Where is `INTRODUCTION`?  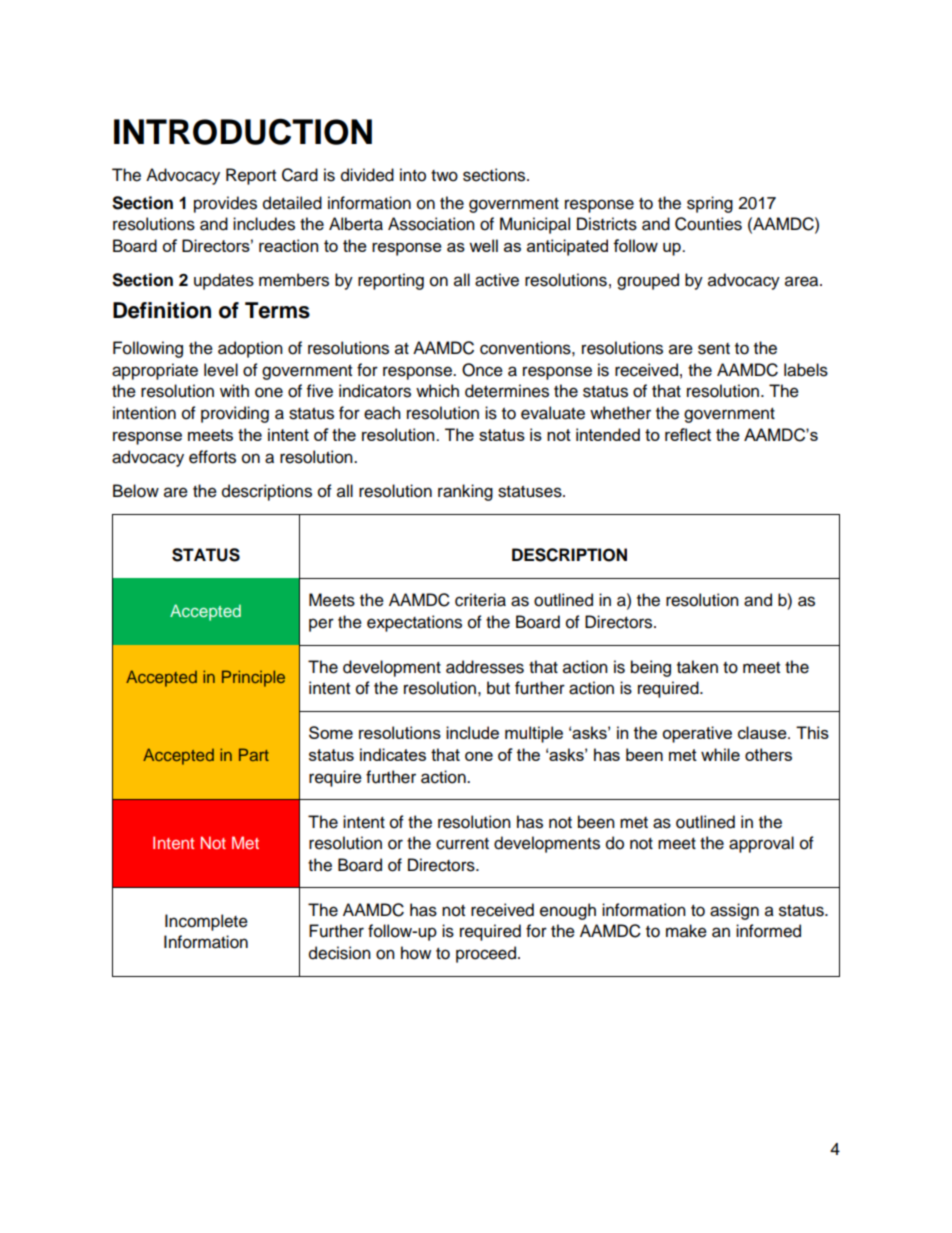 INTRODUCTION is located at coordinates (243, 131).
